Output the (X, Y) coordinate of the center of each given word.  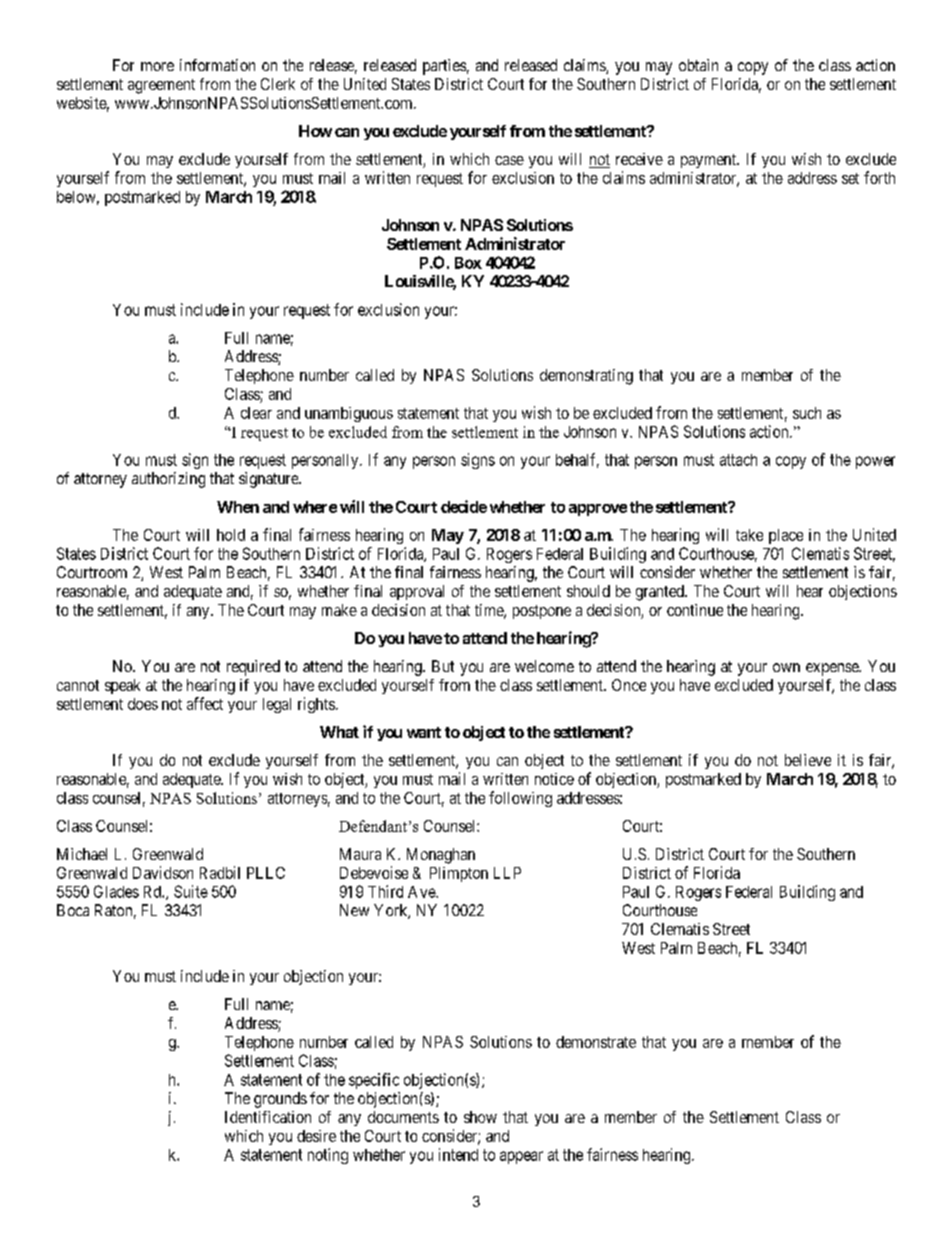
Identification (268, 1117)
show (480, 1117)
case (509, 160)
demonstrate (596, 1042)
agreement (161, 86)
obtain (698, 65)
